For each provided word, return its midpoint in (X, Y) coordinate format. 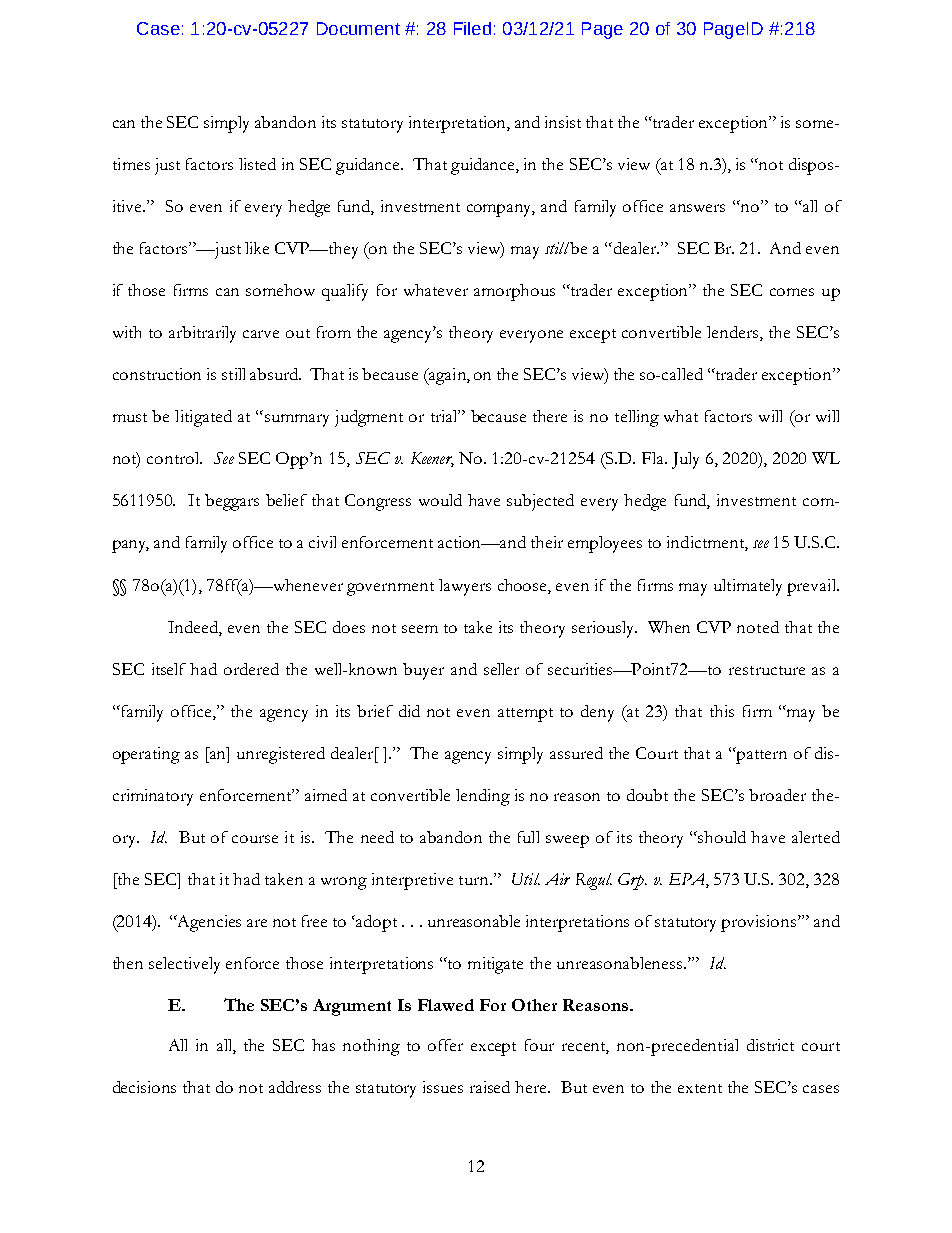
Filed (472, 28)
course (255, 839)
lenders (734, 333)
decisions (144, 1087)
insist (563, 122)
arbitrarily (202, 334)
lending (483, 797)
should (722, 837)
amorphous (514, 292)
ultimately (748, 587)
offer (445, 1045)
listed (257, 164)
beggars (232, 502)
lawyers (465, 587)
